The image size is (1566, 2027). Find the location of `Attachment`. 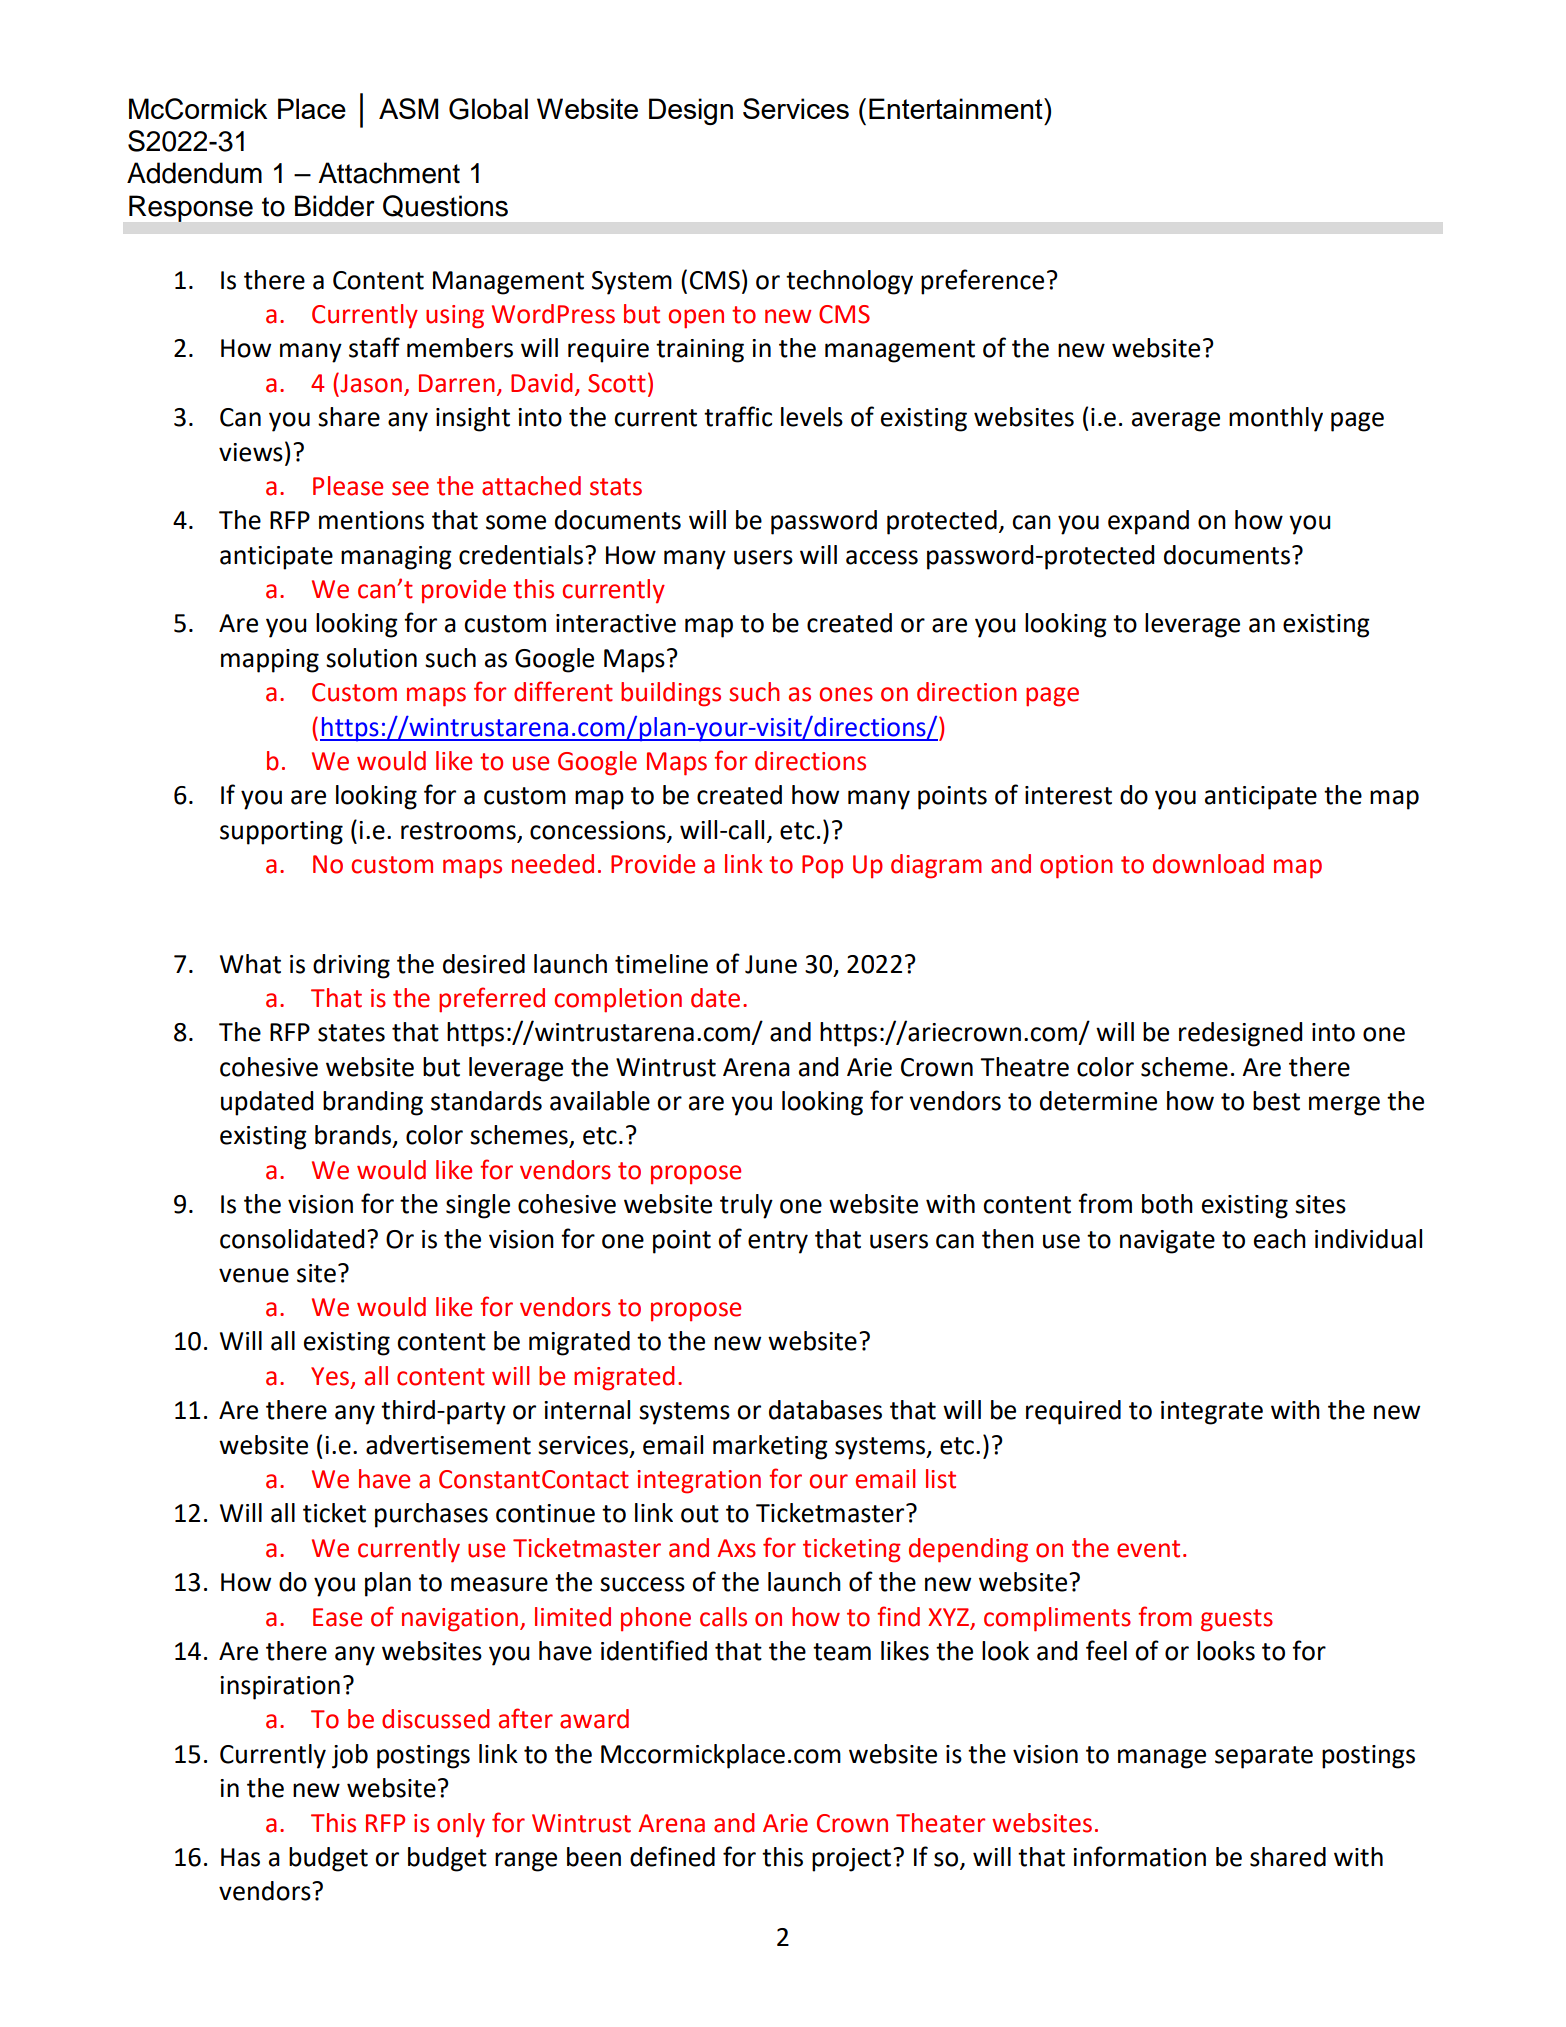

Attachment is located at coordinates (389, 173).
